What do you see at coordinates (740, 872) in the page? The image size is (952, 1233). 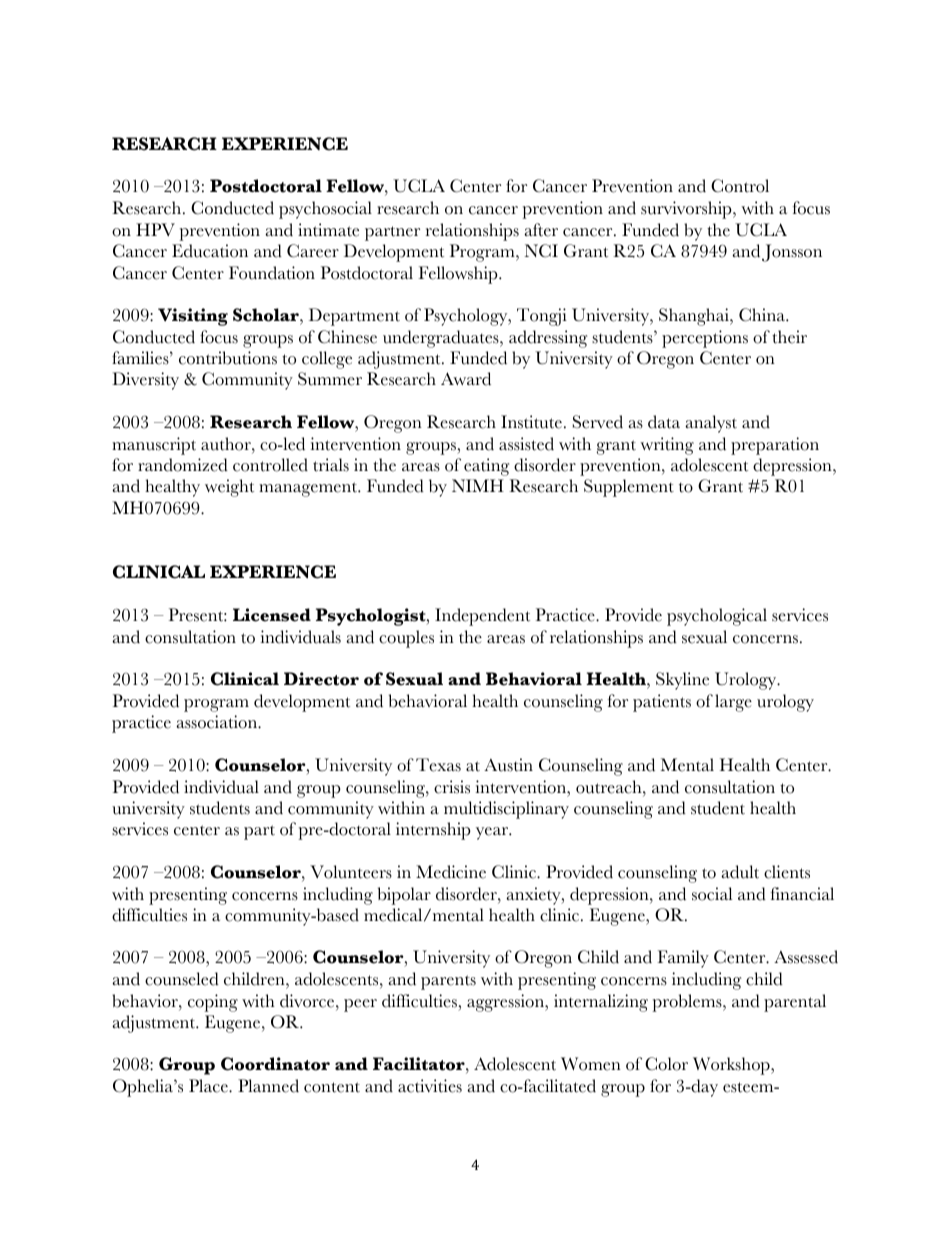 I see `adult` at bounding box center [740, 872].
